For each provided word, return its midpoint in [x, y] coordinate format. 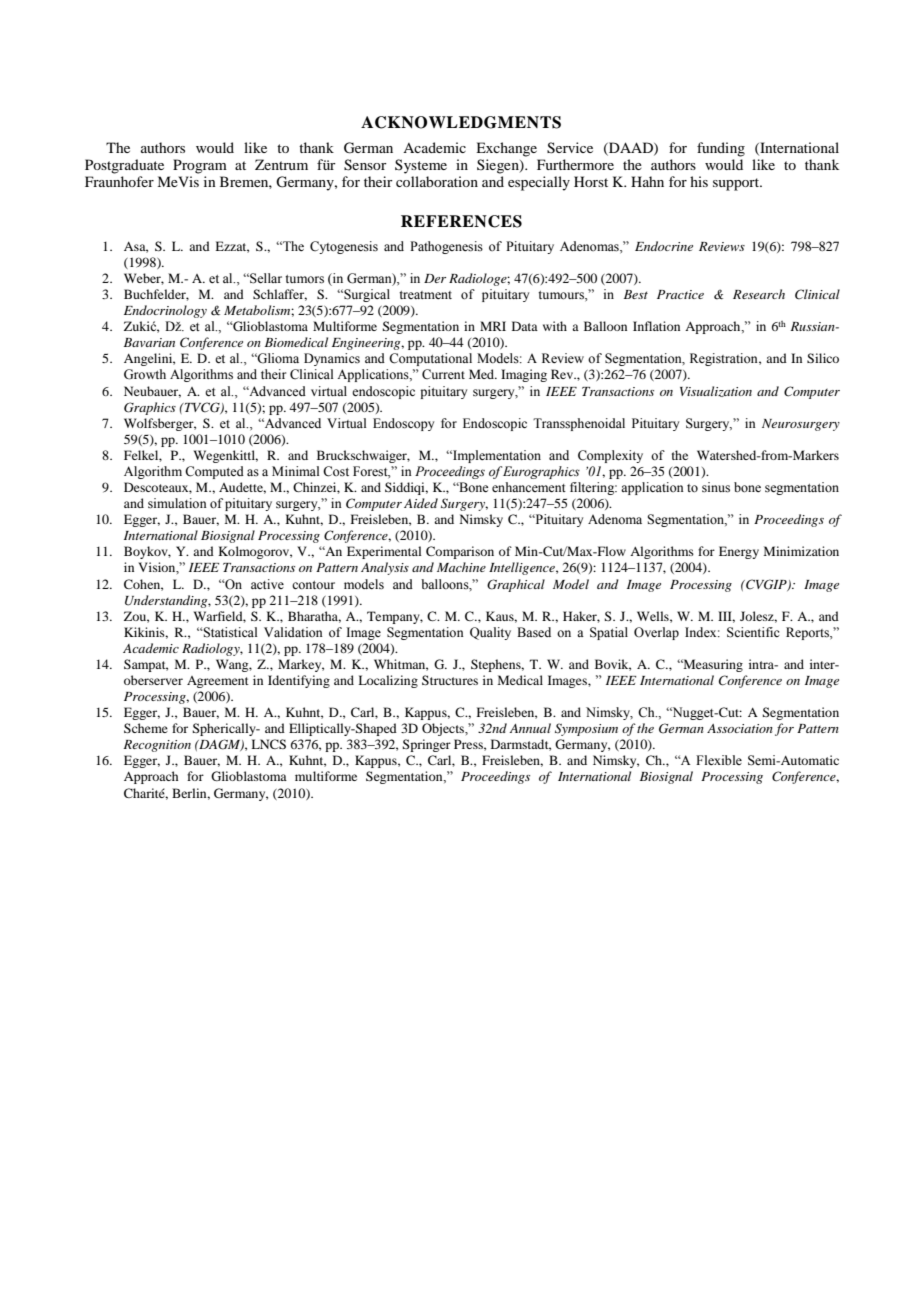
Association [740, 728]
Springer [426, 745]
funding [721, 149]
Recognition [157, 746]
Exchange [506, 149]
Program [200, 166]
